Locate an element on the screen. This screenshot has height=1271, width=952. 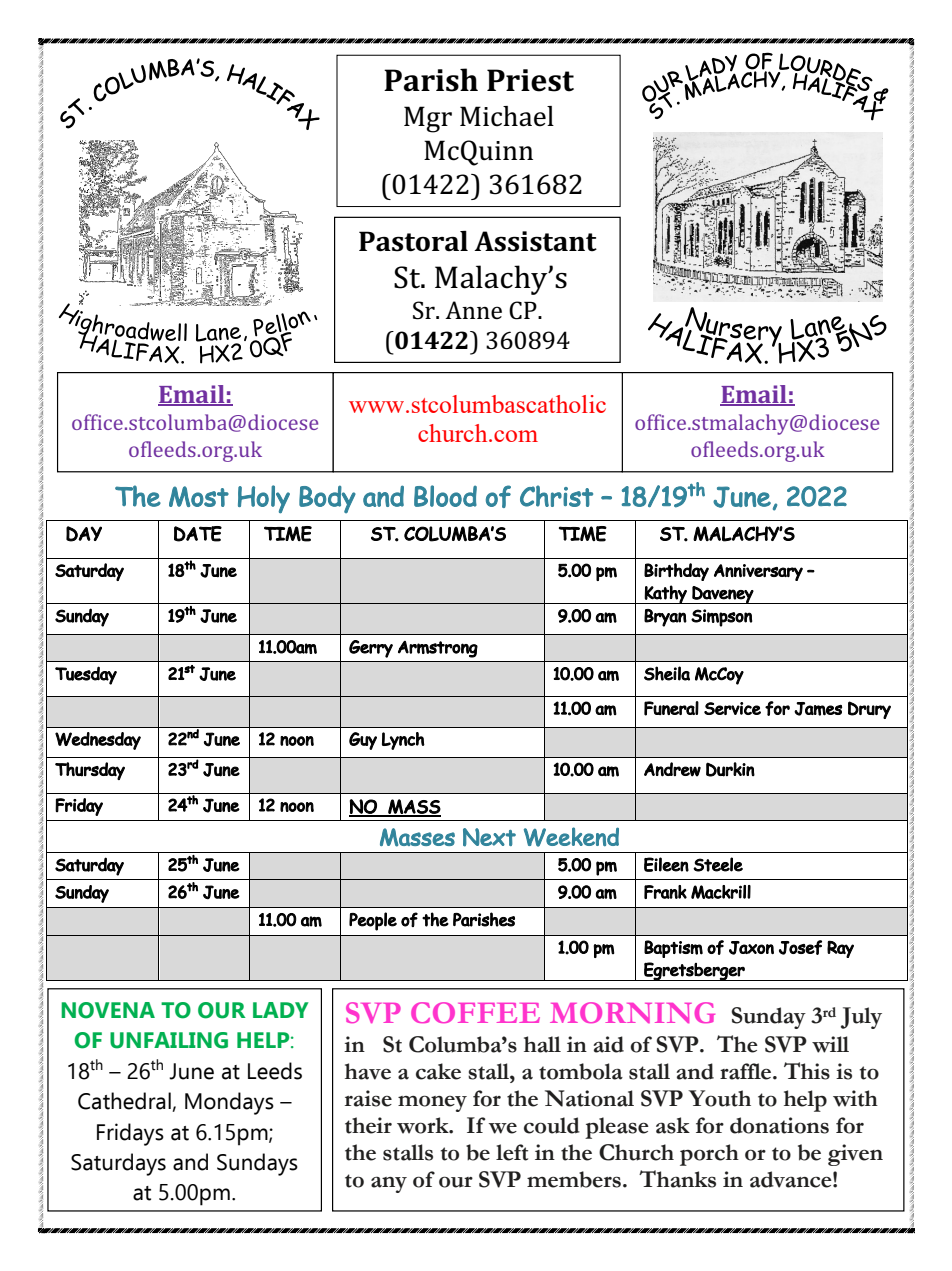
Priest is located at coordinates (530, 80).
